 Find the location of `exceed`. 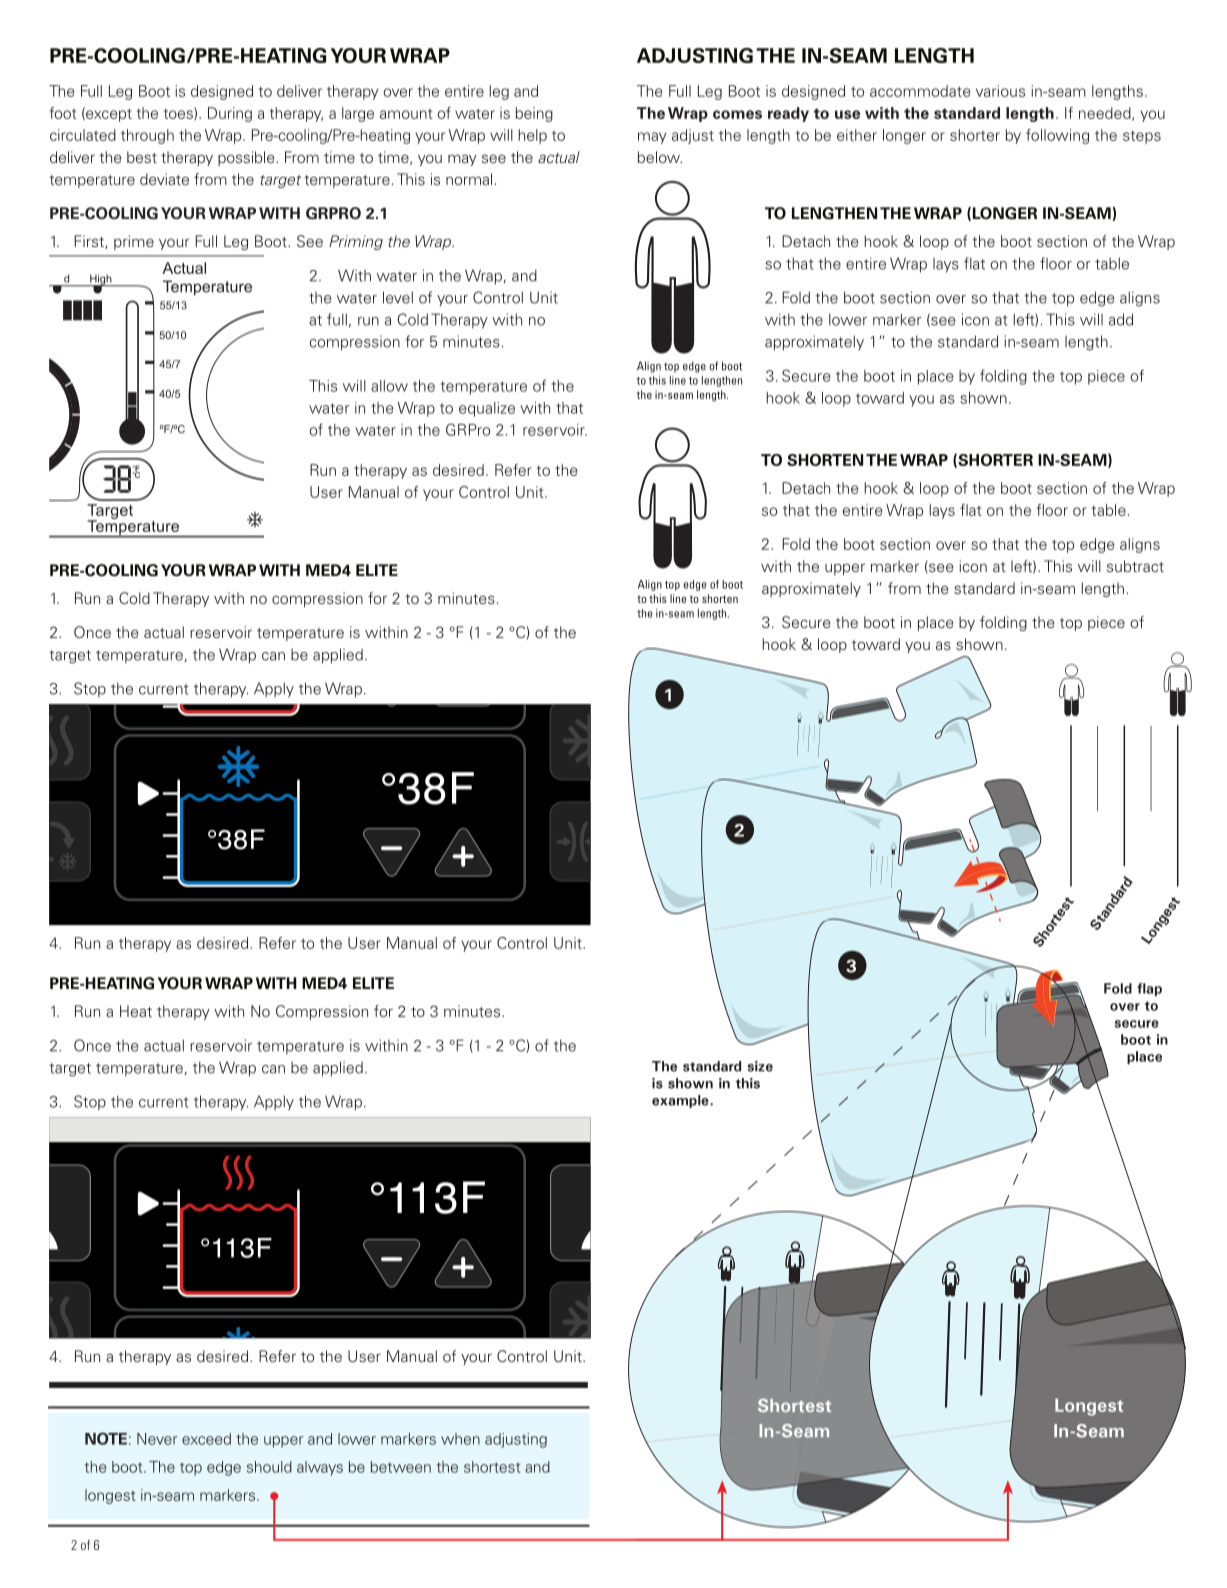

exceed is located at coordinates (206, 1439).
